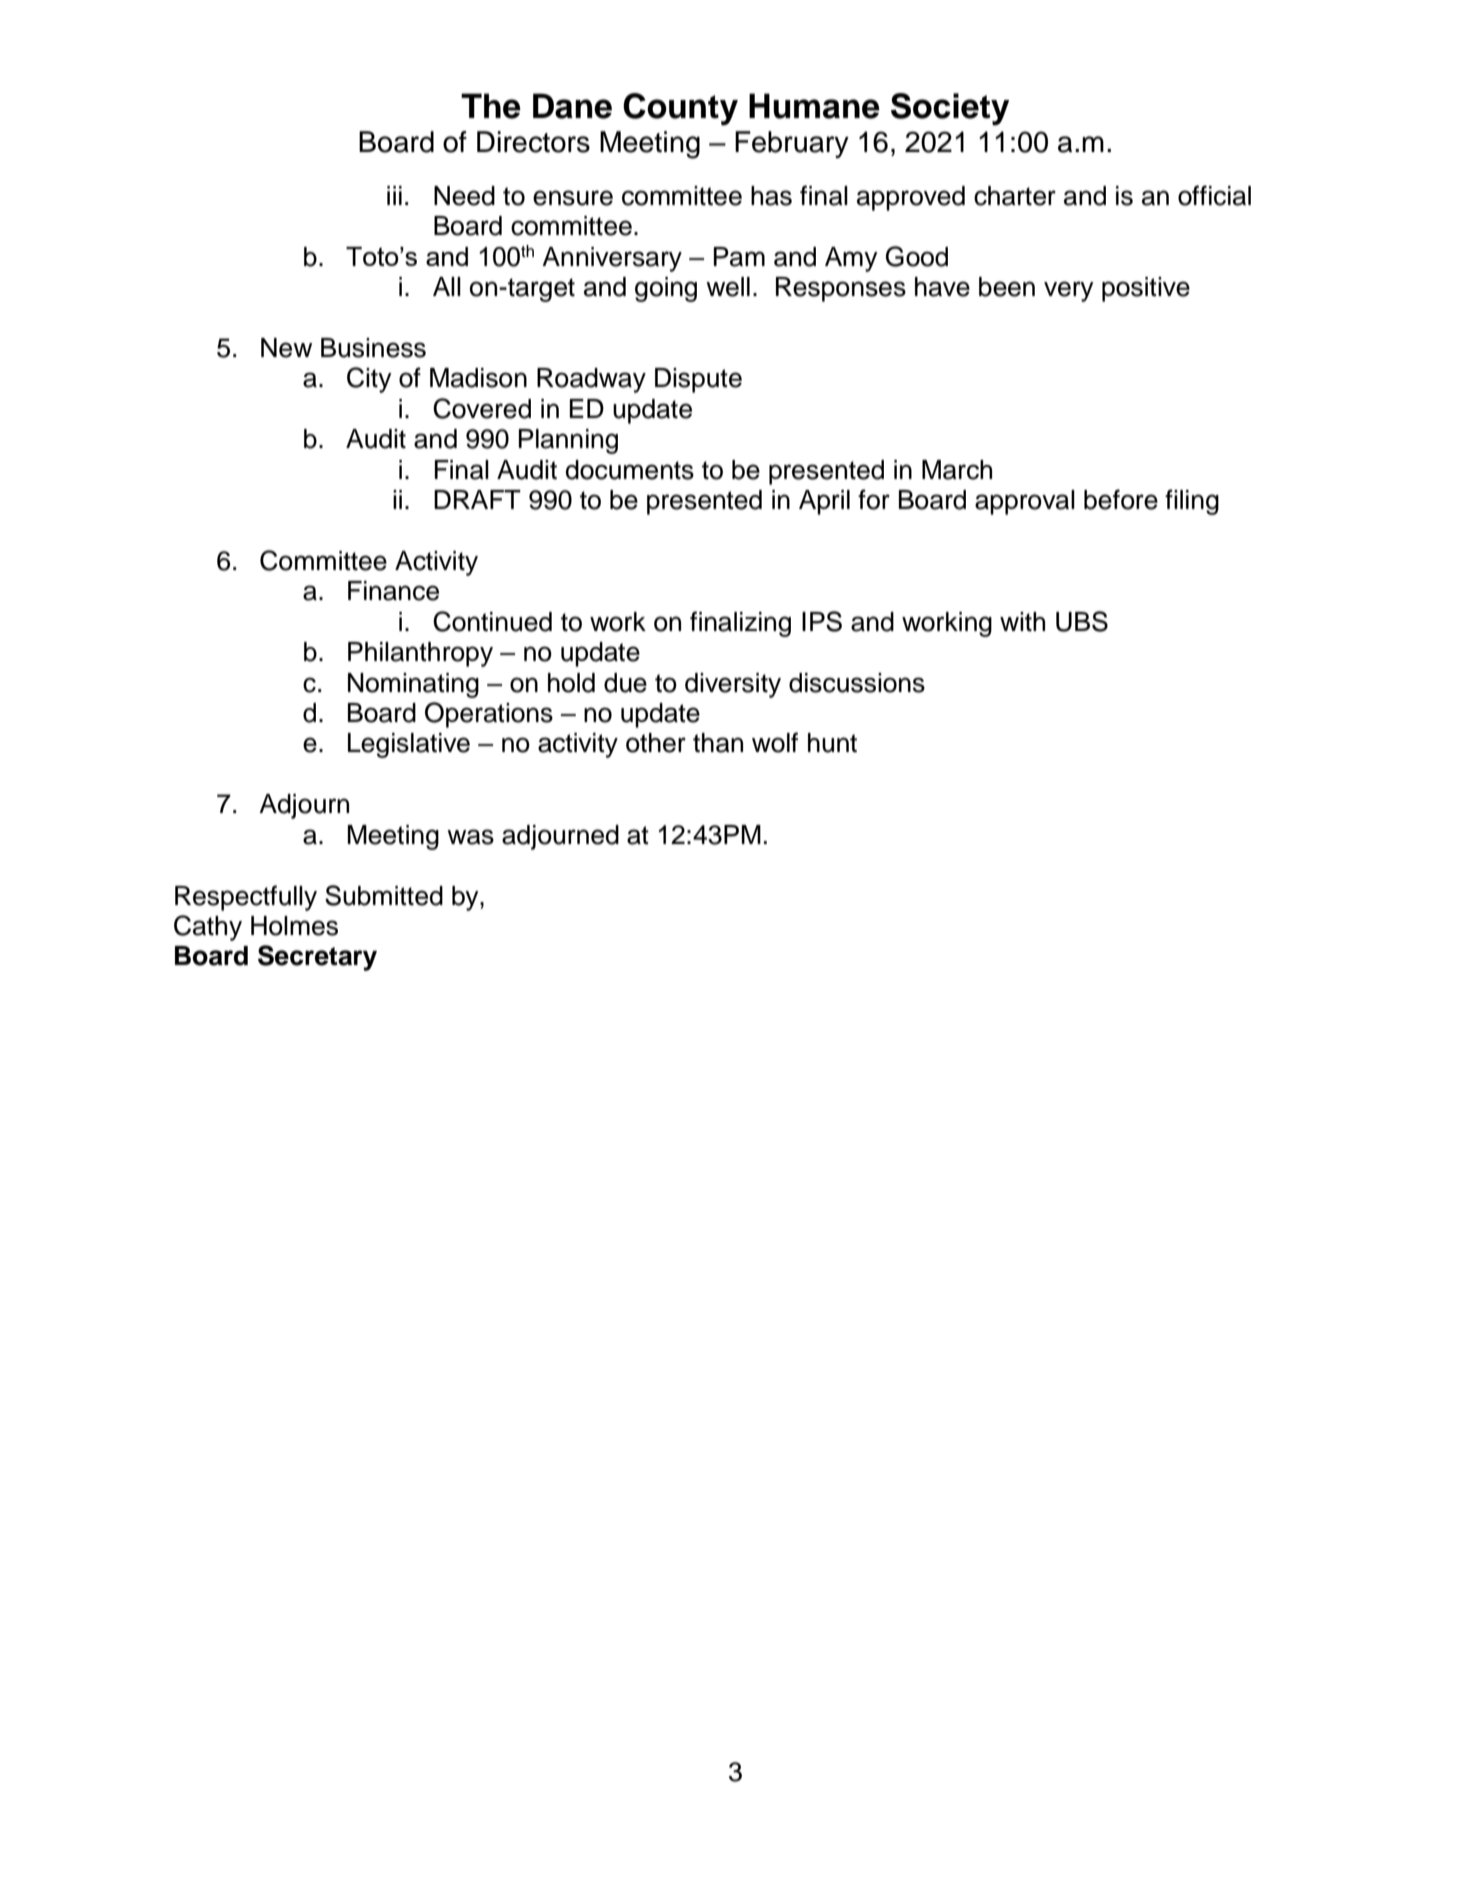 The width and height of the screenshot is (1471, 1904). What do you see at coordinates (286, 348) in the screenshot?
I see `New` at bounding box center [286, 348].
